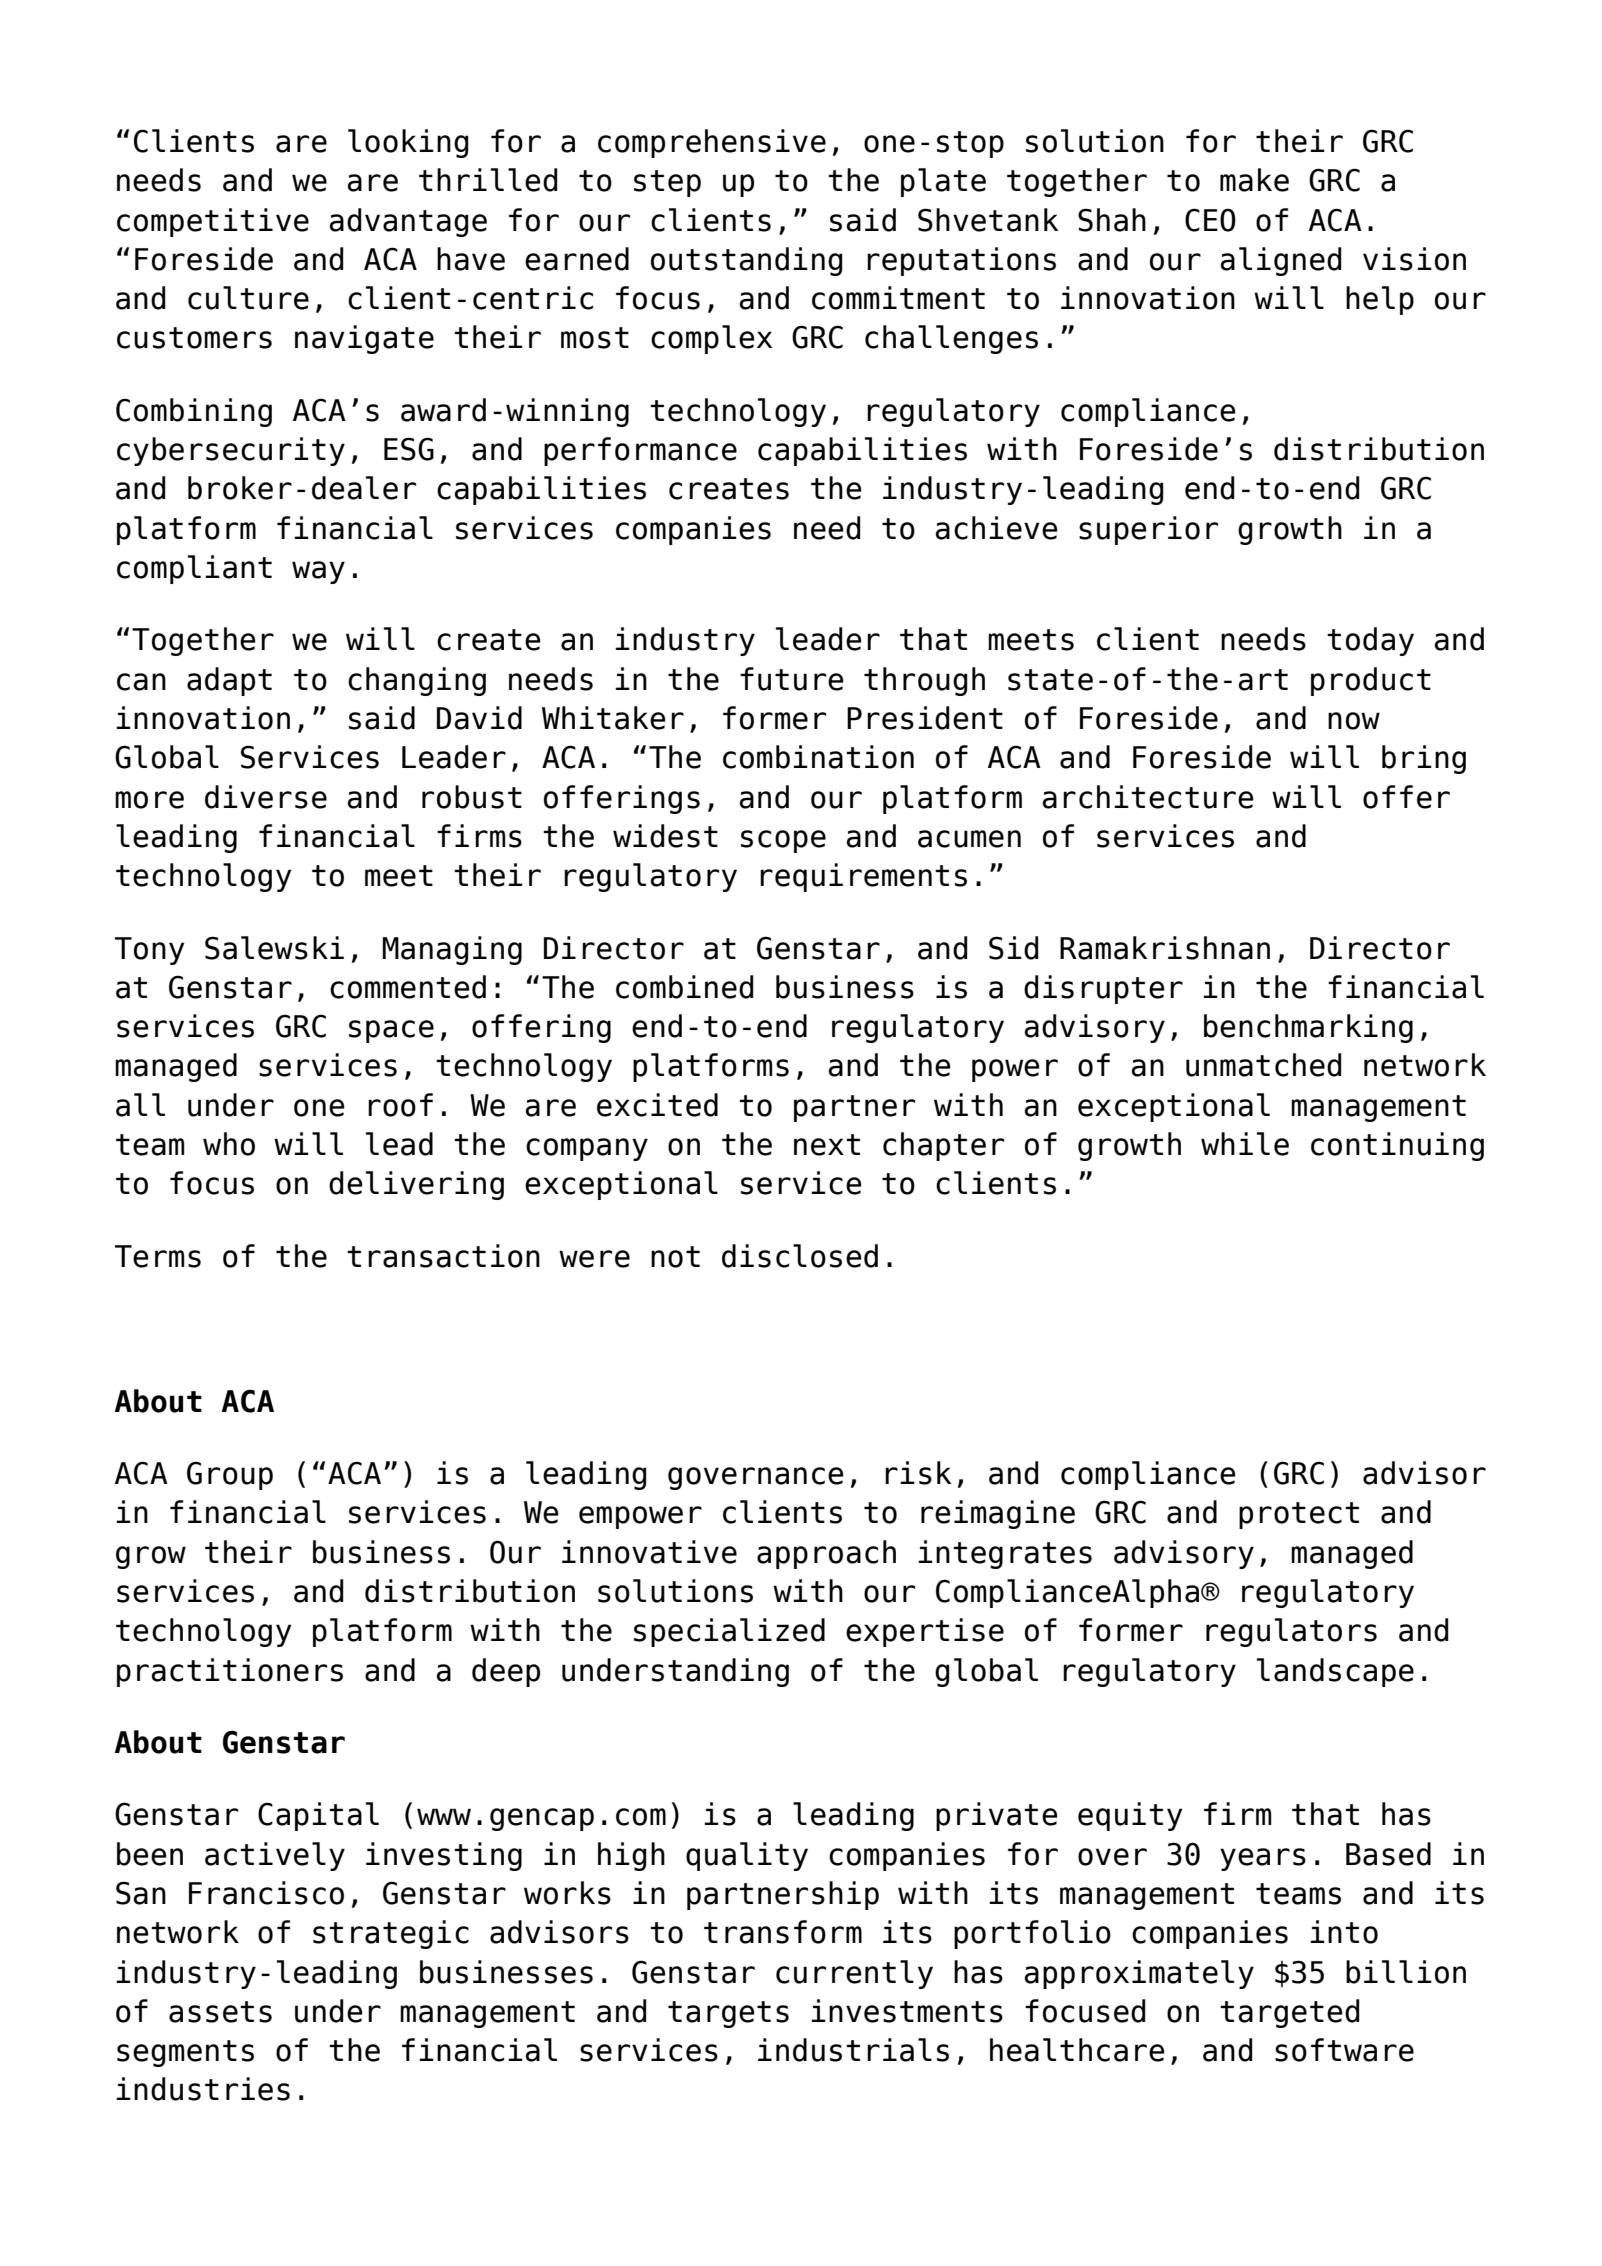 The width and height of the screenshot is (1602, 2266). Describe the element at coordinates (746, 261) in the screenshot. I see `outstanding` at that location.
